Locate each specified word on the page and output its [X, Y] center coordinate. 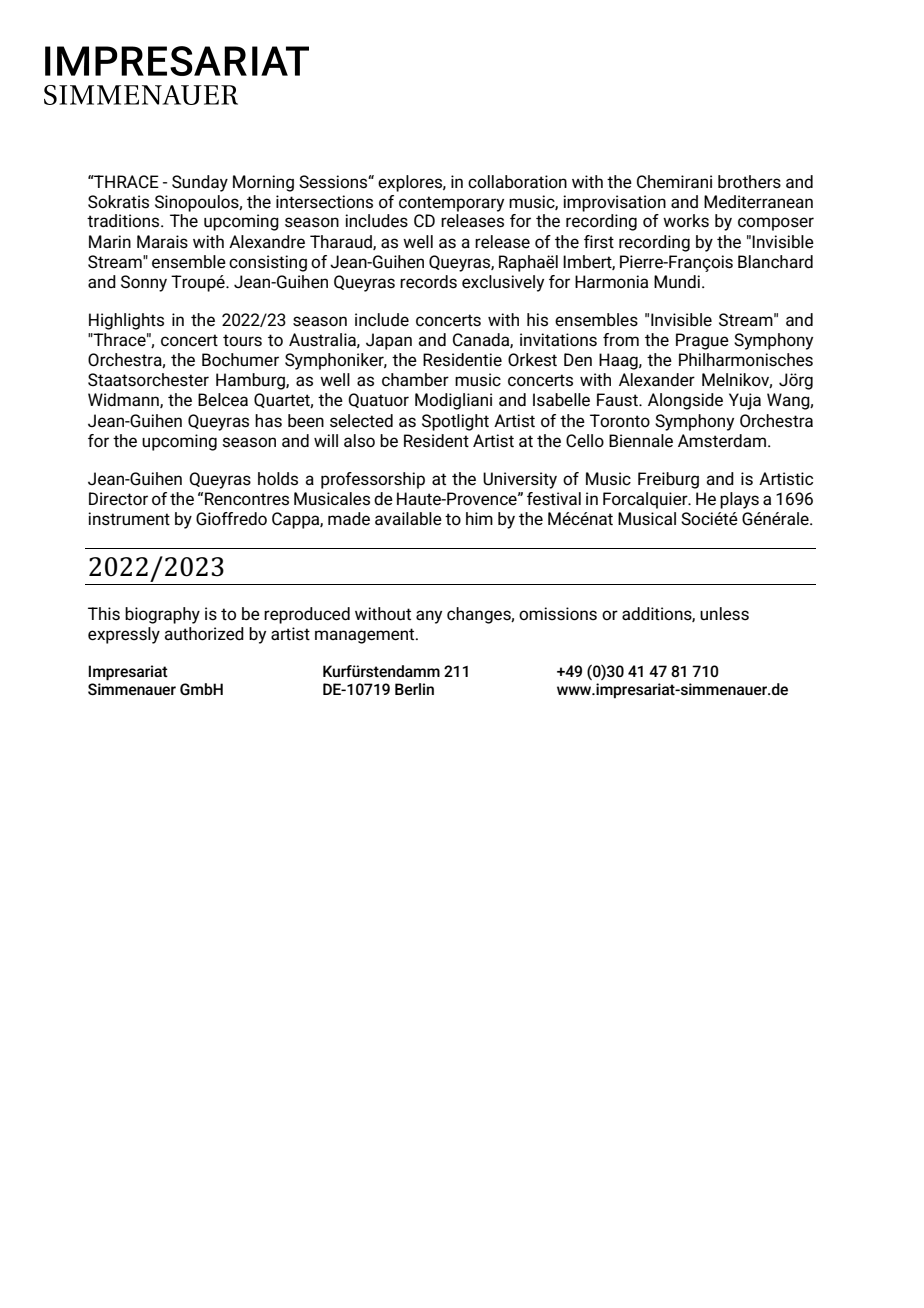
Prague [702, 341]
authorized [204, 634]
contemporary [451, 204]
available [408, 519]
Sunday [200, 183]
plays [739, 500]
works [686, 221]
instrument [129, 519]
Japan [389, 341]
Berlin [414, 689]
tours [242, 340]
